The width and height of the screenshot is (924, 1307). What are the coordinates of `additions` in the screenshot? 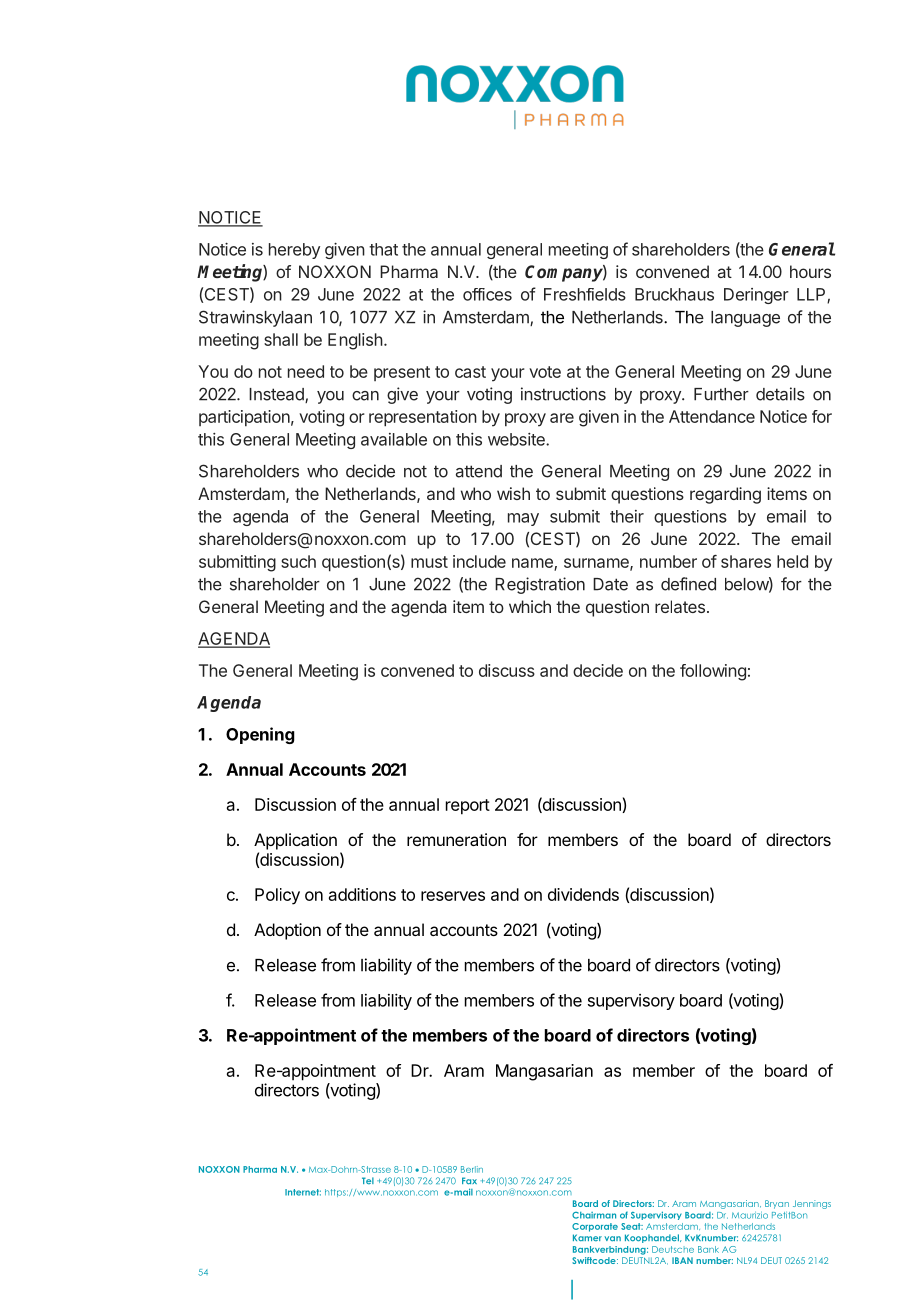 It's located at (362, 894).
